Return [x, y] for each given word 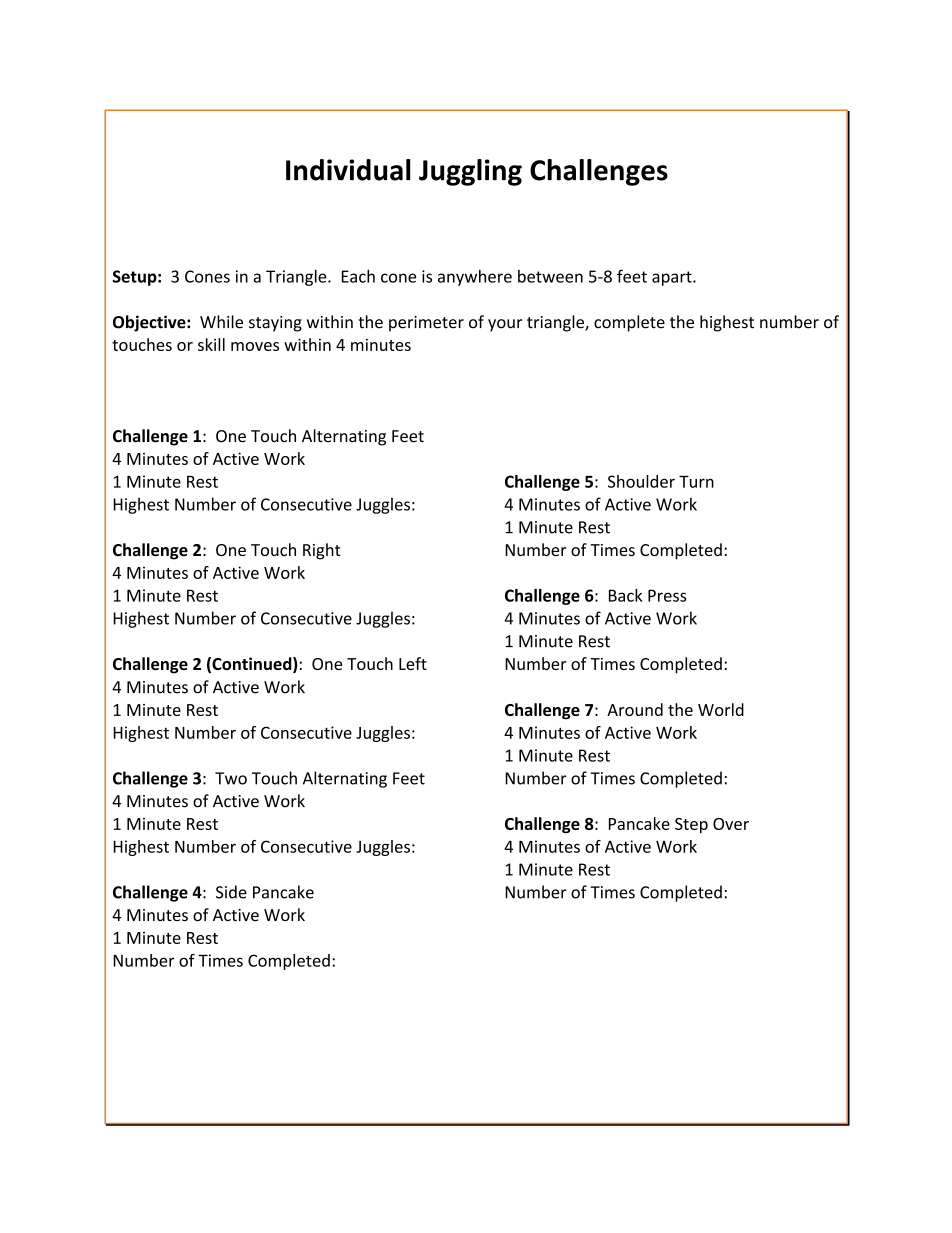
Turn [696, 482]
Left [413, 663]
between [550, 276]
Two [231, 778]
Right [322, 551]
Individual [348, 170]
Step [691, 825]
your [505, 325]
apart [673, 278]
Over [731, 824]
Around [635, 709]
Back [626, 595]
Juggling [470, 172]
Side [231, 892]
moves [255, 346]
